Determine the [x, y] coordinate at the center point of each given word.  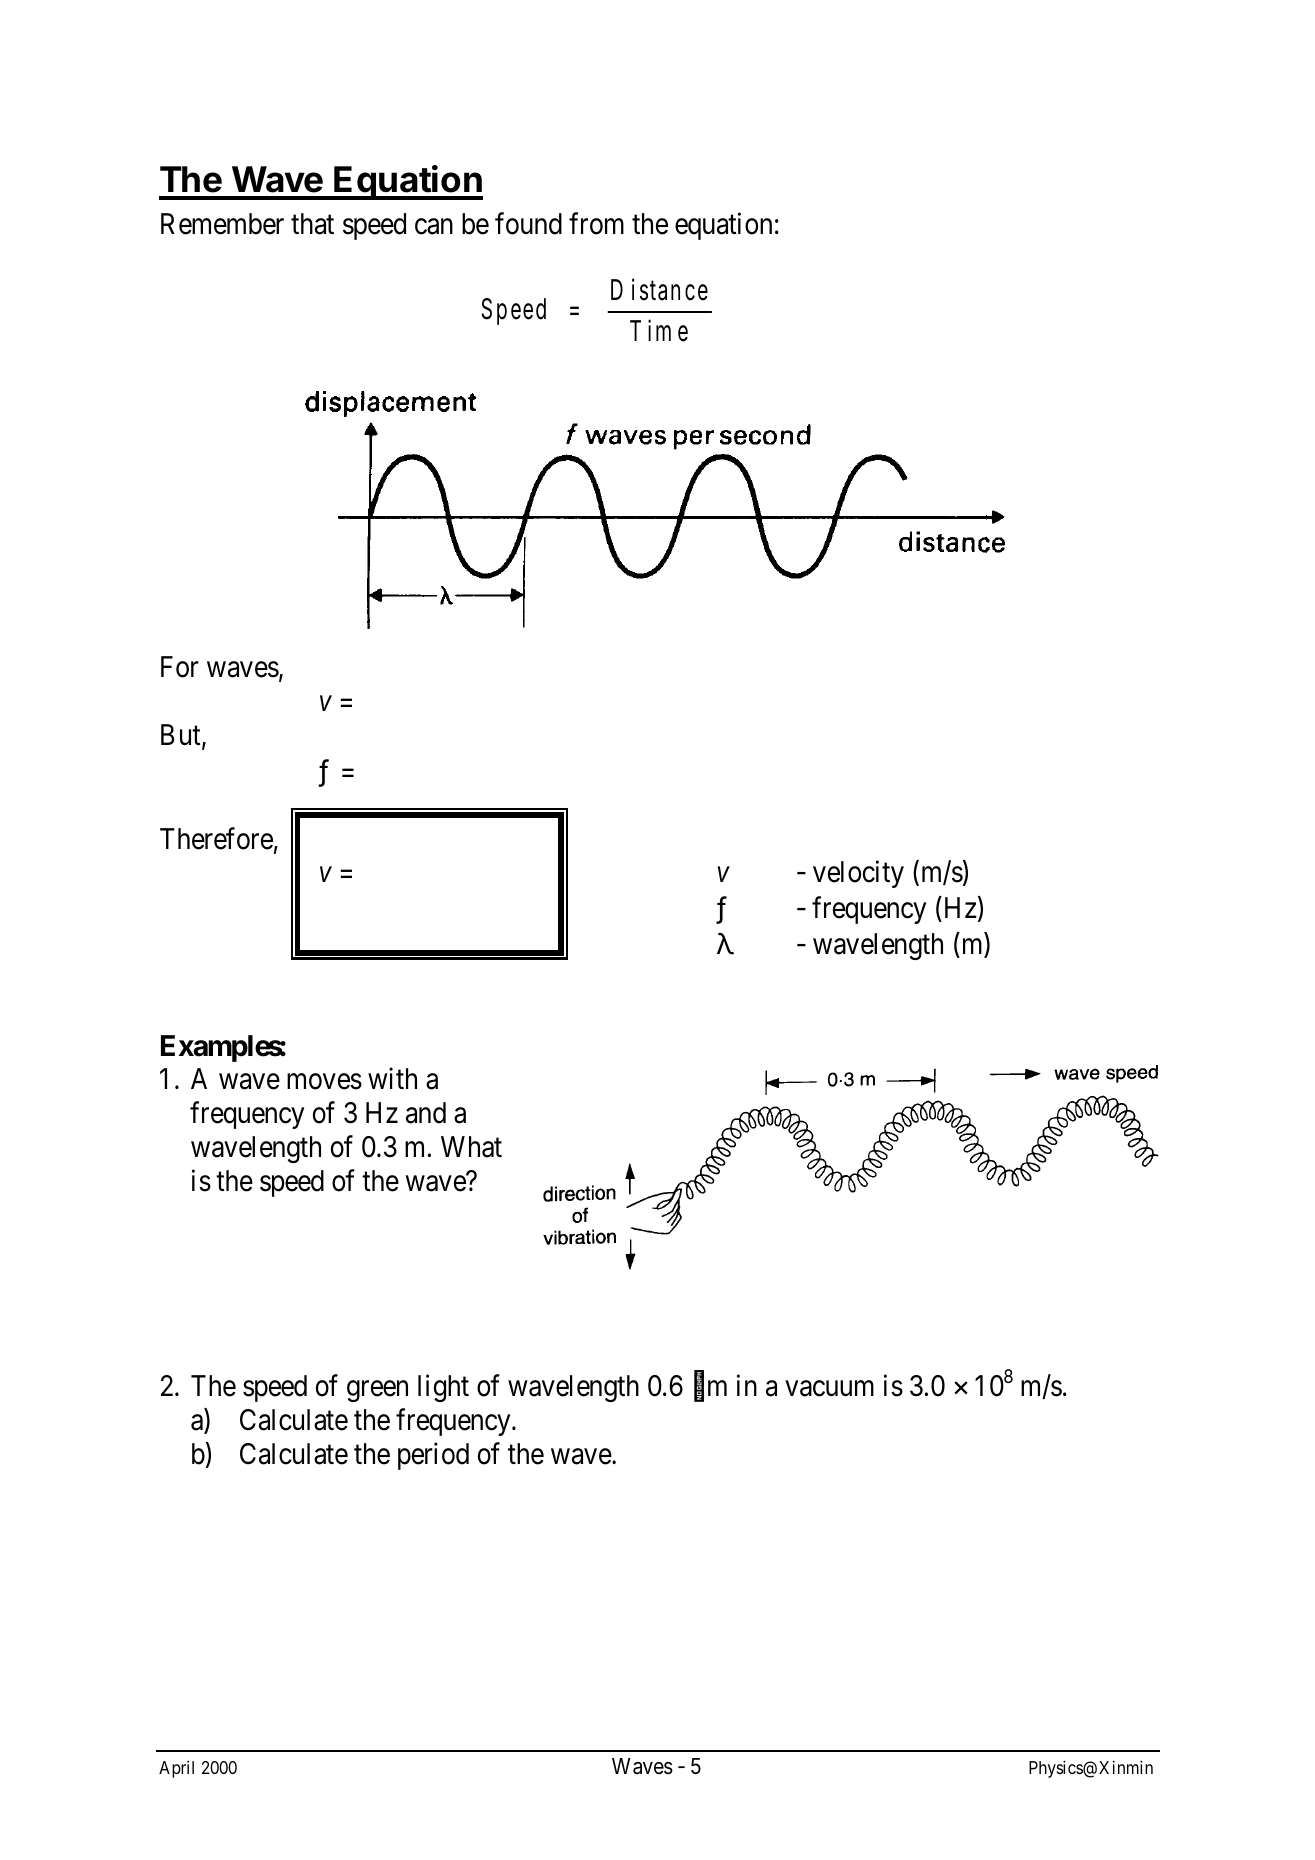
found [528, 223]
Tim [650, 330]
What [471, 1147]
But [182, 736]
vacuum [829, 1389]
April [176, 1769]
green [377, 1391]
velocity [858, 874]
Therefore [216, 838]
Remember [222, 224]
